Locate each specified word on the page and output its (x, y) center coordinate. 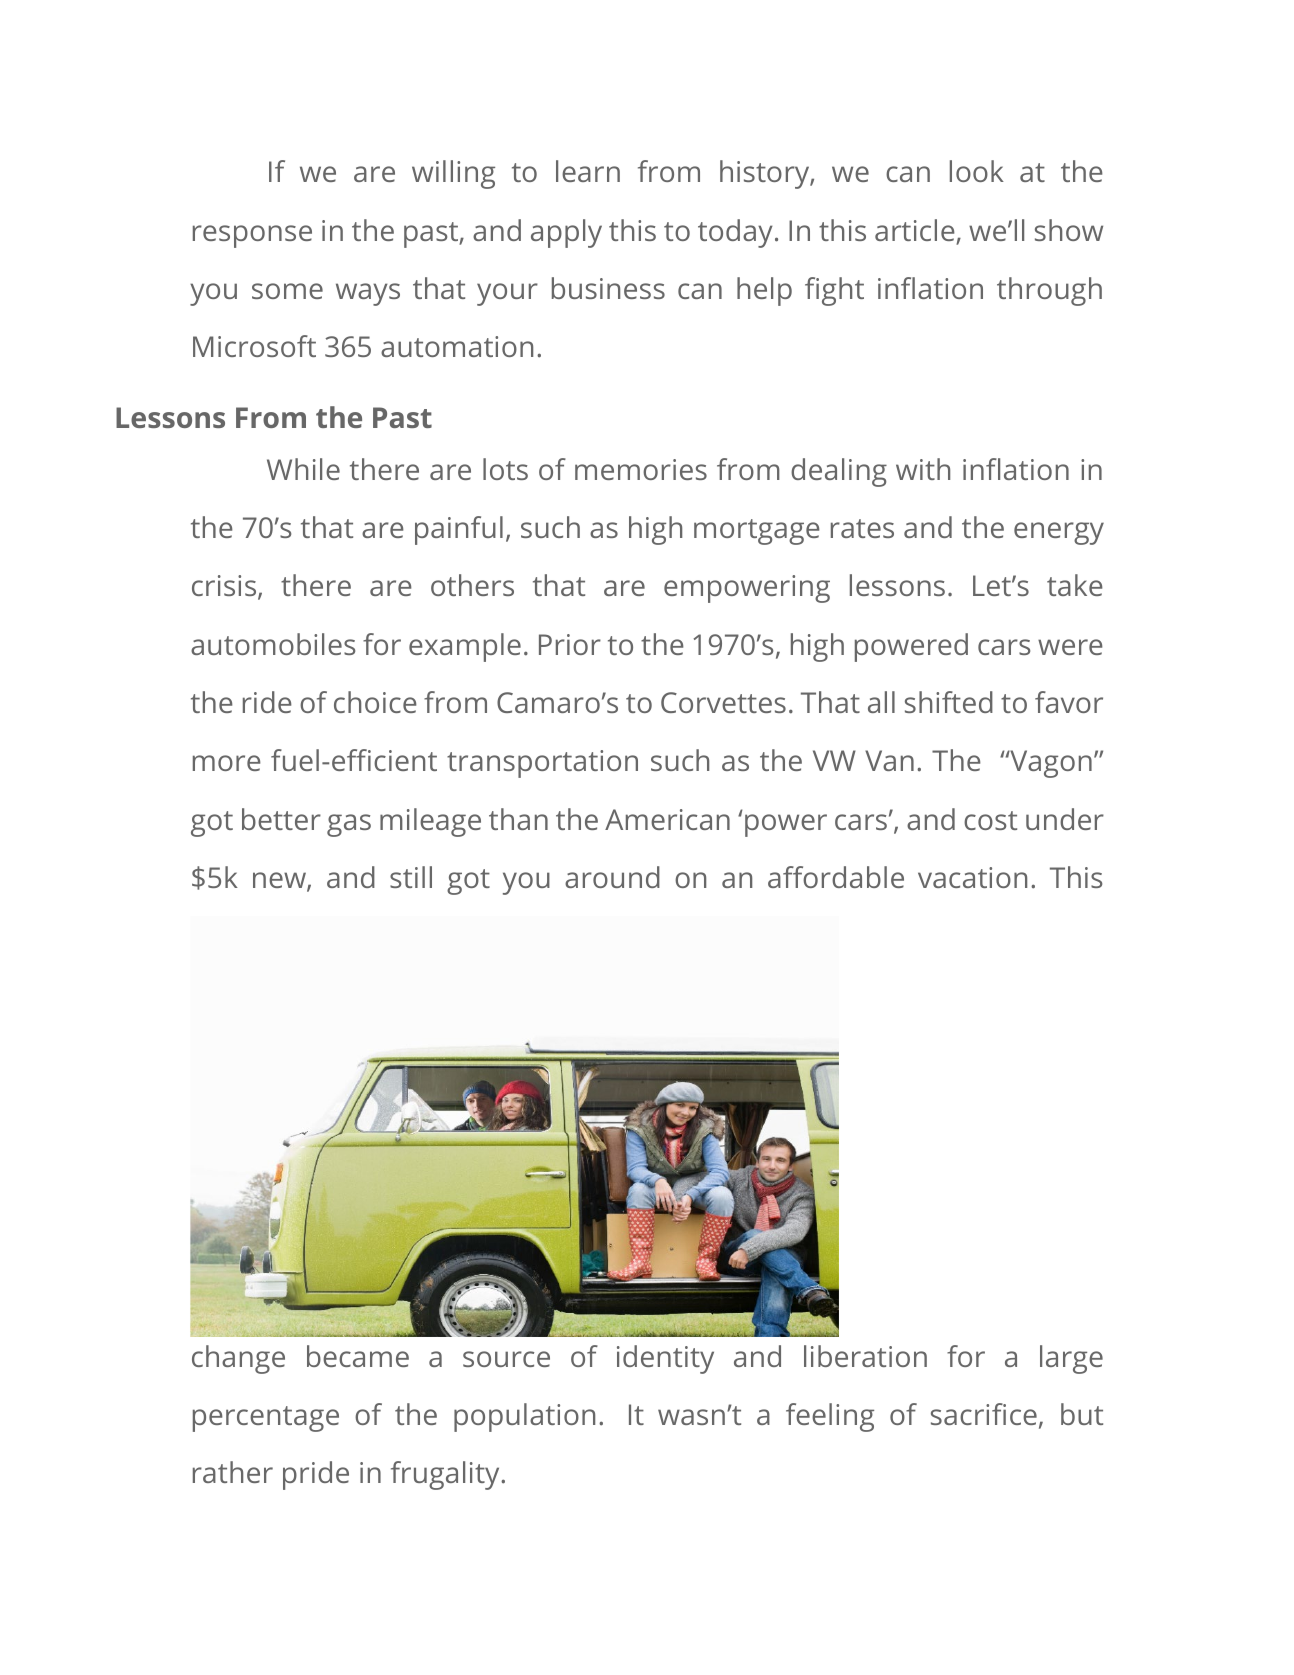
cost (990, 820)
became (358, 1356)
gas (349, 825)
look (977, 171)
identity (665, 1359)
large (1071, 1359)
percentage (266, 1419)
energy (1059, 533)
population (524, 1417)
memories (641, 469)
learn (588, 171)
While (303, 469)
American (667, 819)
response (252, 236)
